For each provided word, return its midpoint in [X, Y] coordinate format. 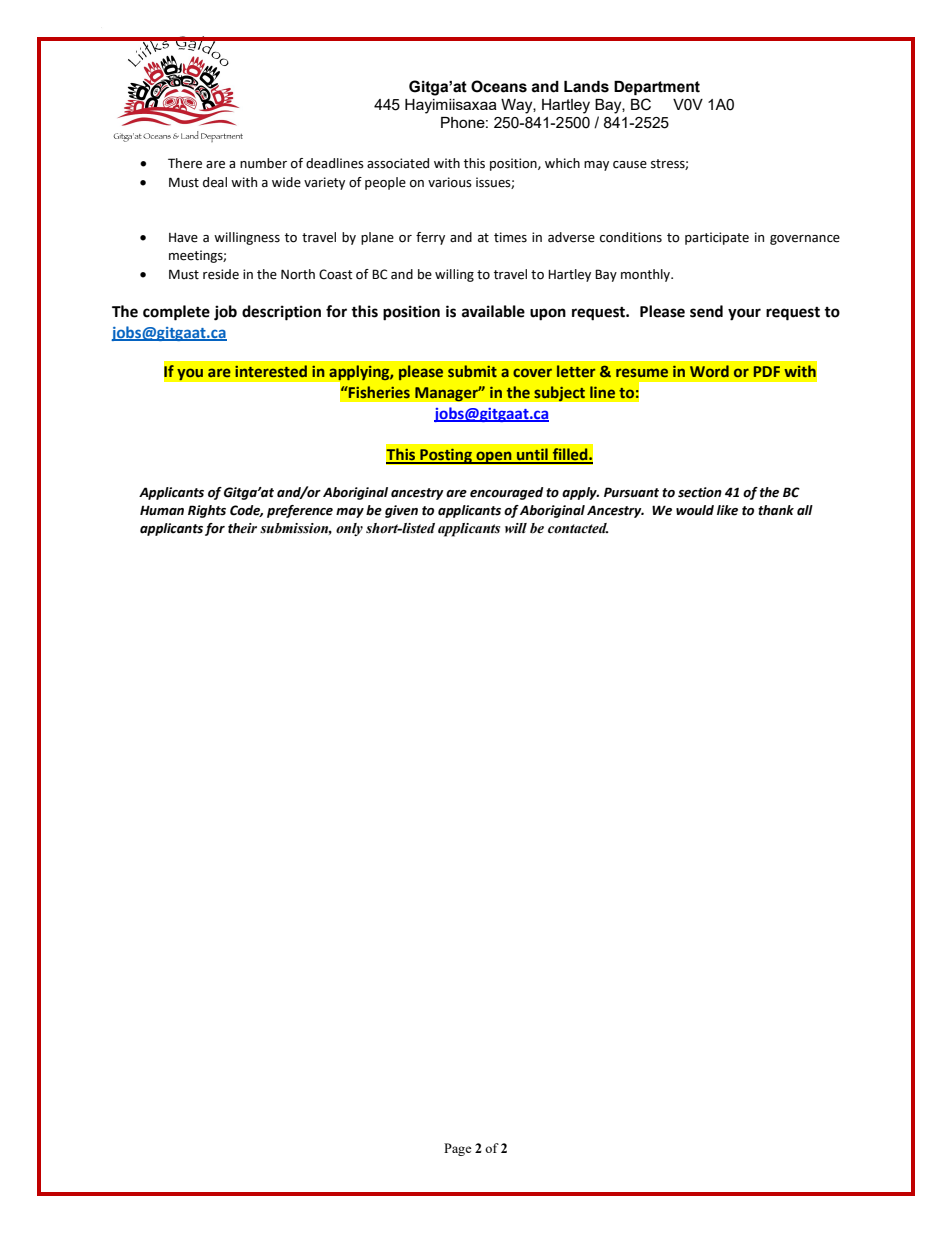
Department [657, 88]
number [263, 163]
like [727, 510]
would [695, 510]
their [242, 528]
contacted [578, 528]
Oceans [499, 86]
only [349, 529]
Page [458, 1149]
